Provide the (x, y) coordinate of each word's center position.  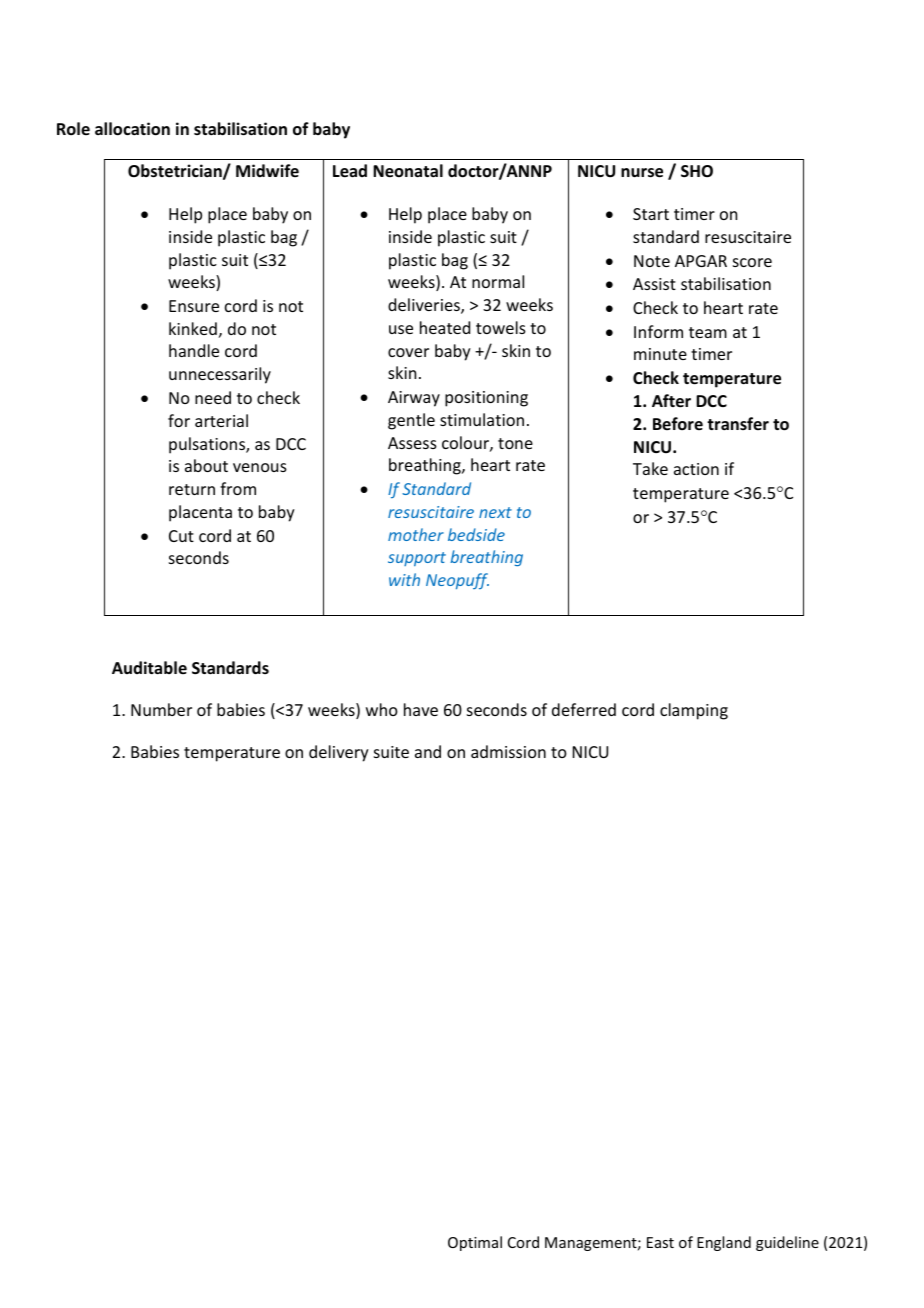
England (724, 1243)
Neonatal (408, 171)
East (660, 1242)
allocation (132, 129)
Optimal (475, 1243)
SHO (697, 171)
